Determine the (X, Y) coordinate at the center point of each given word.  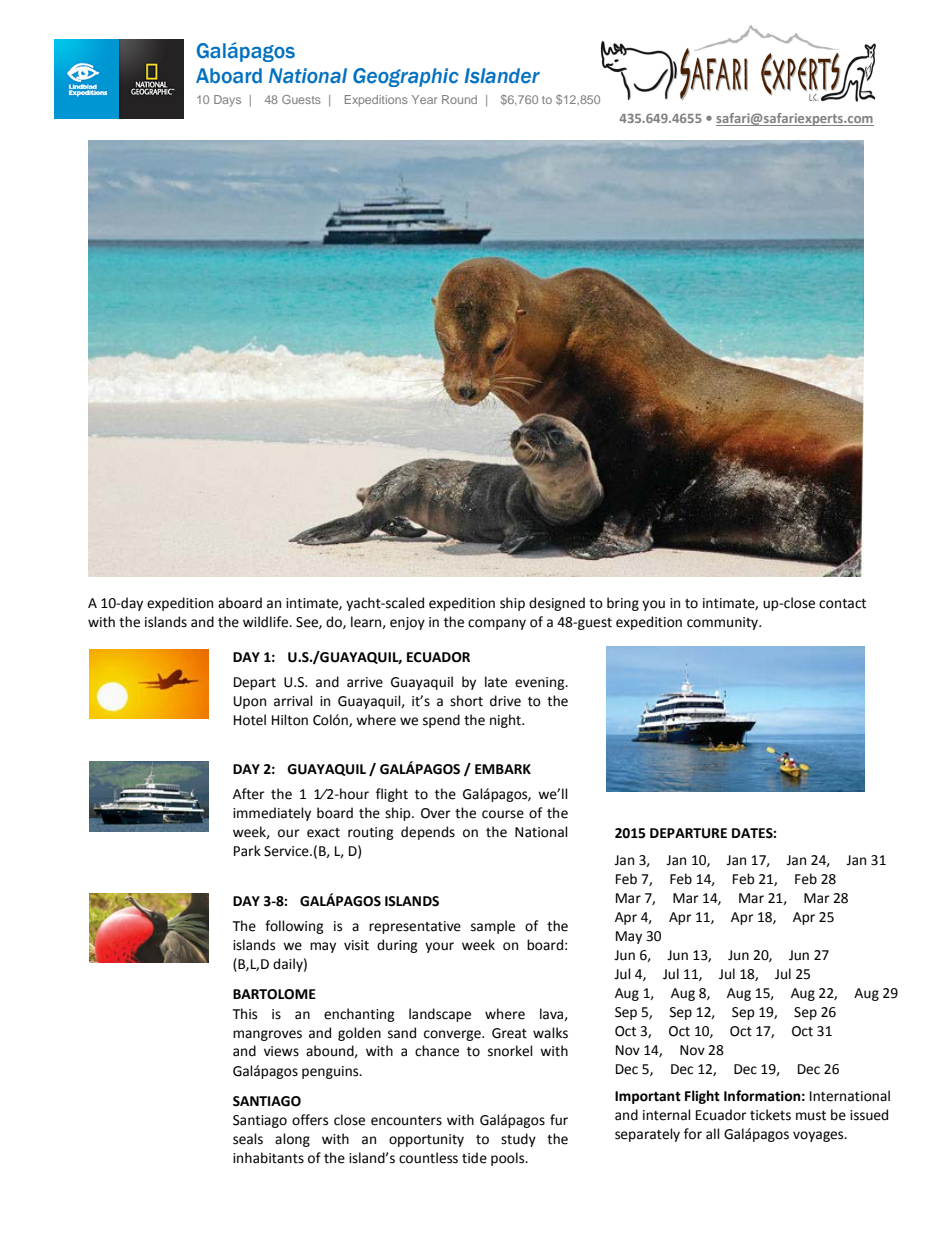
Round (459, 99)
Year (424, 99)
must (811, 1116)
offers (310, 1120)
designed (557, 604)
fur (559, 1120)
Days (227, 101)
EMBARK (503, 769)
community (724, 623)
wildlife (267, 622)
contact (842, 604)
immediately (272, 814)
